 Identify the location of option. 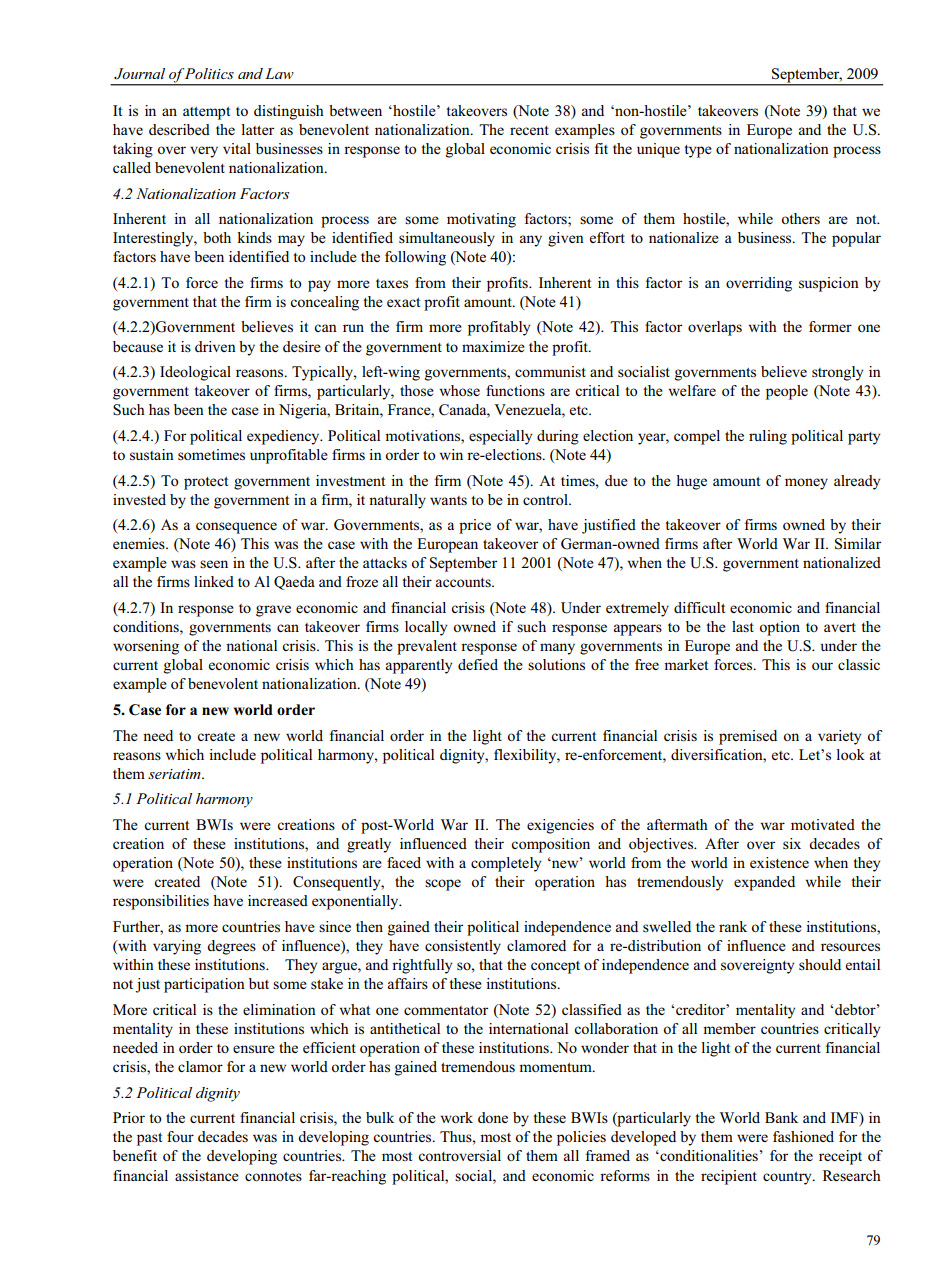
(779, 628).
